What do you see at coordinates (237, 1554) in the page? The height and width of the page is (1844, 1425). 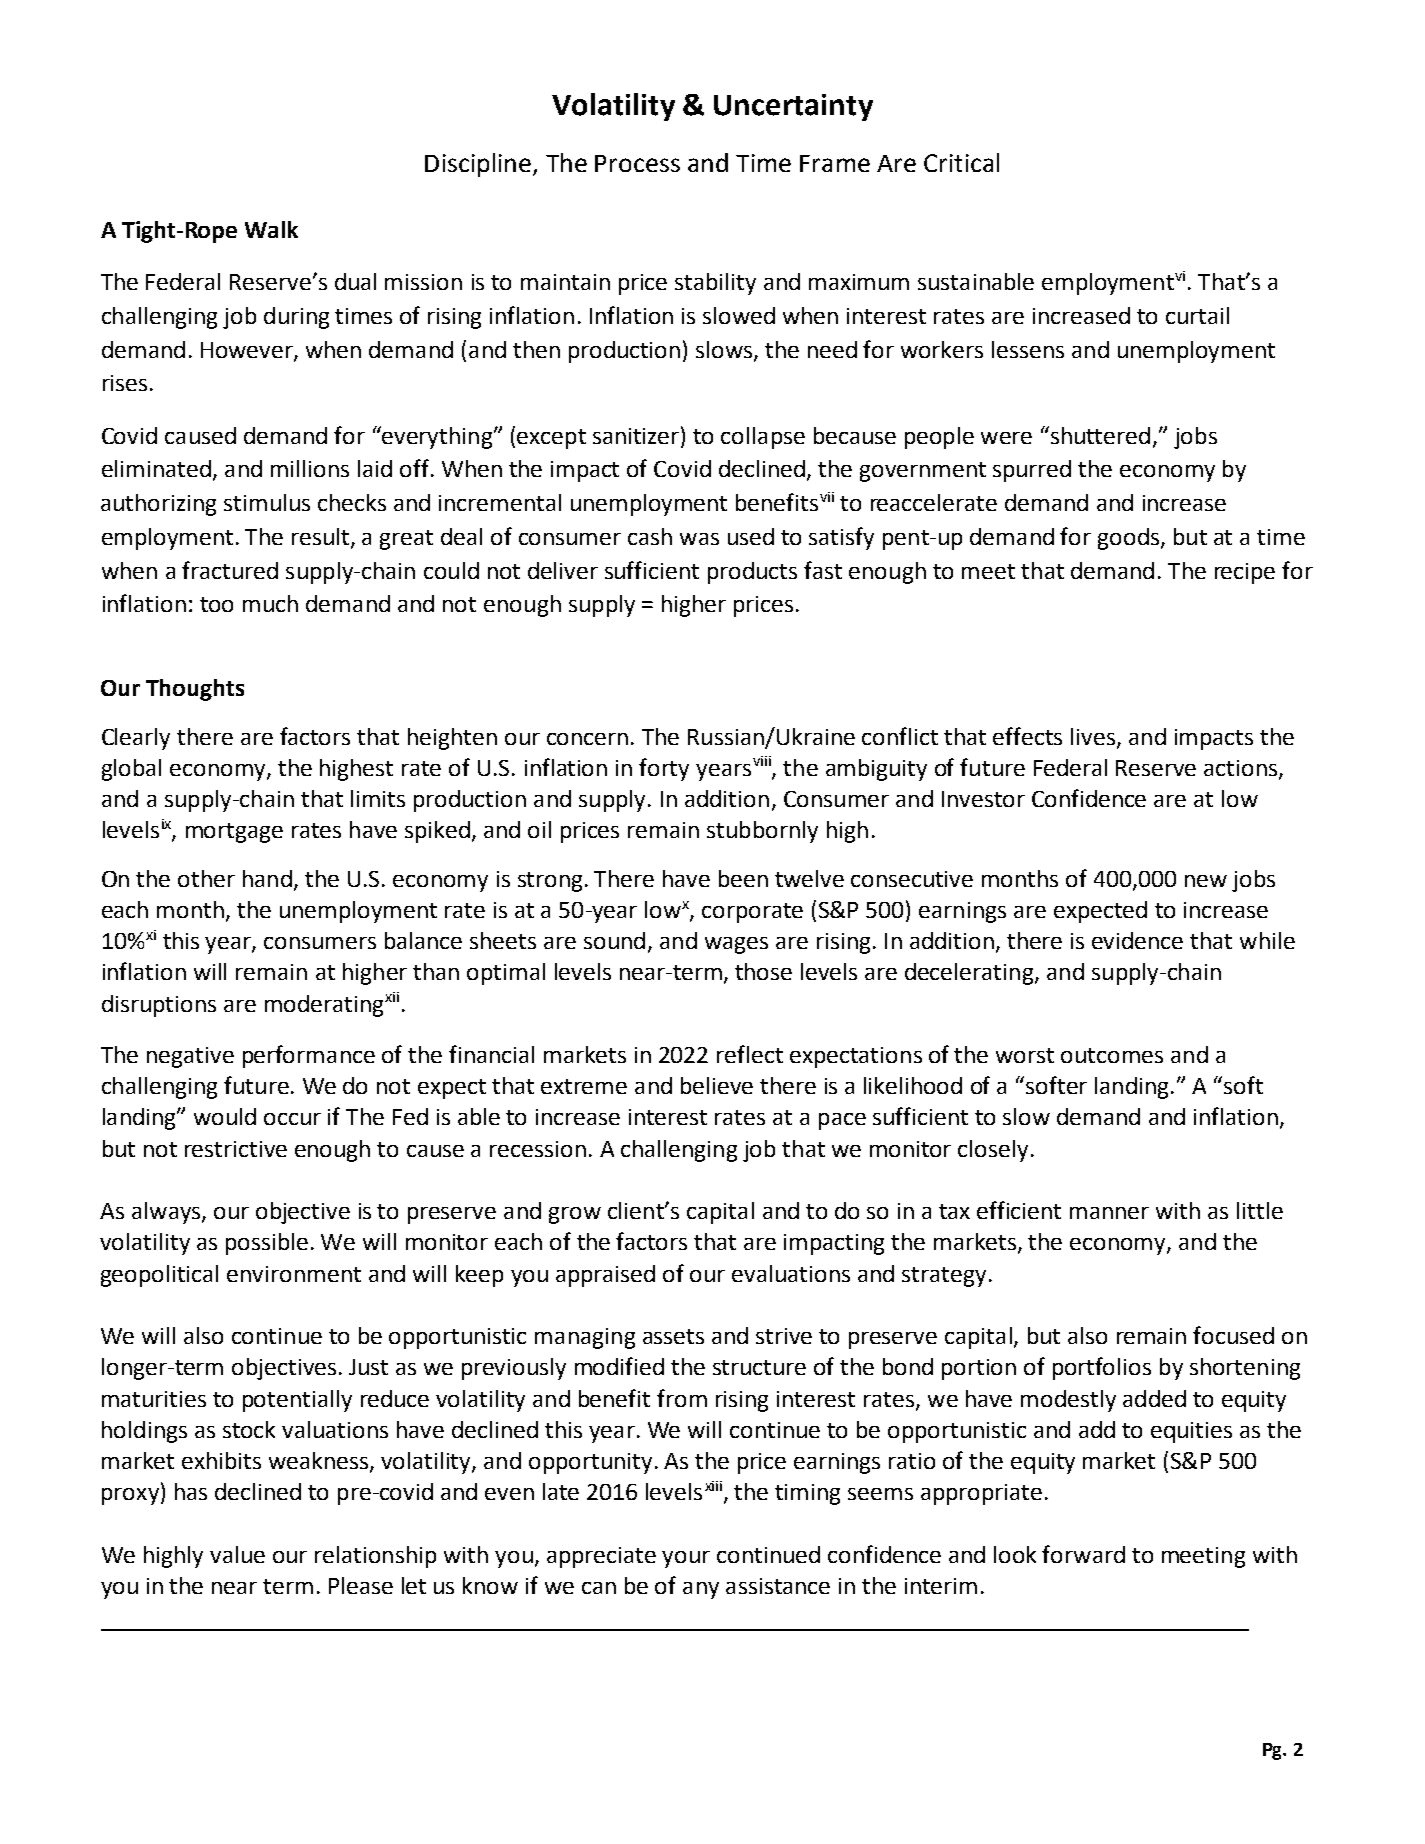 I see `value` at bounding box center [237, 1554].
